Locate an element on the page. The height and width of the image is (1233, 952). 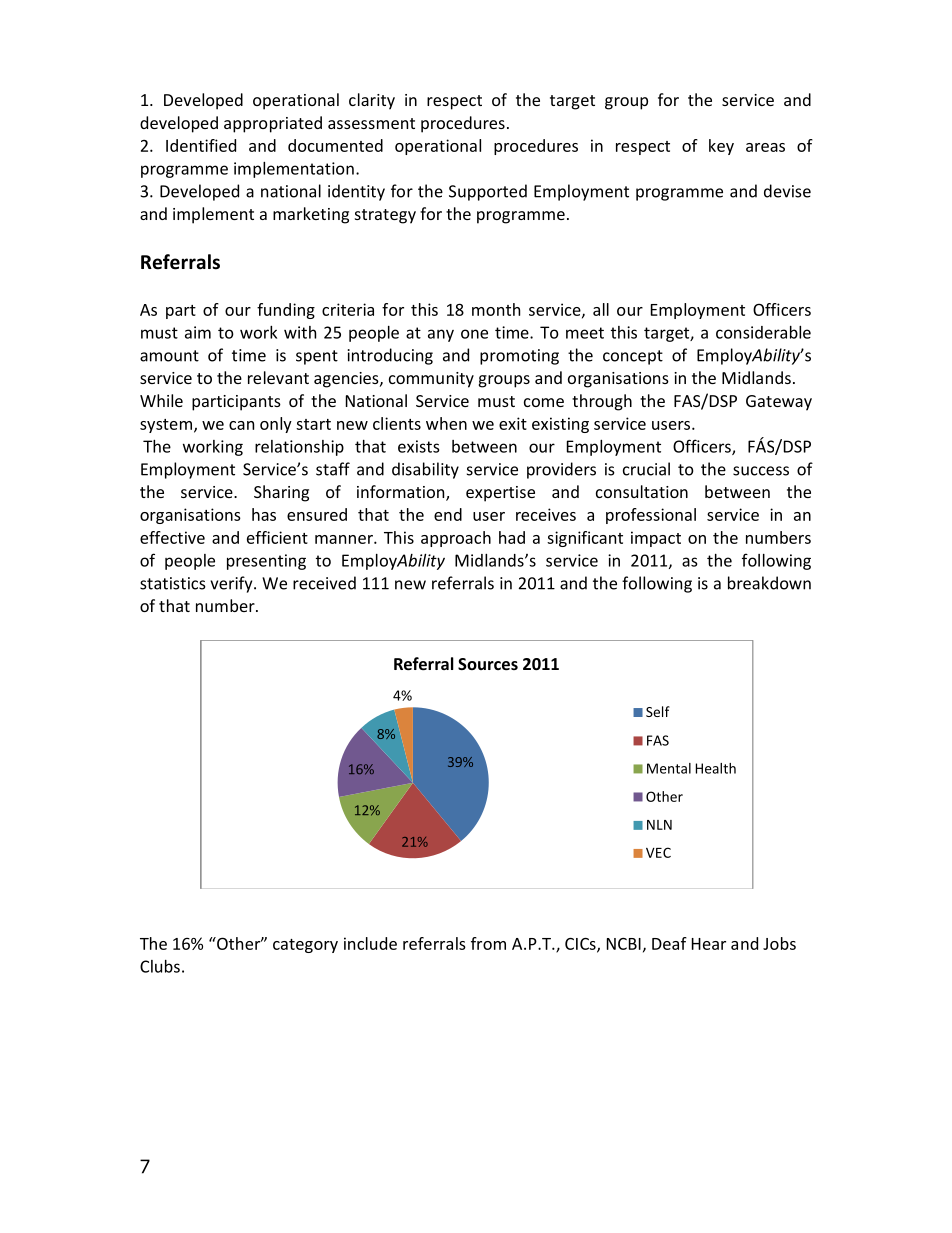
appropriated is located at coordinates (273, 124).
